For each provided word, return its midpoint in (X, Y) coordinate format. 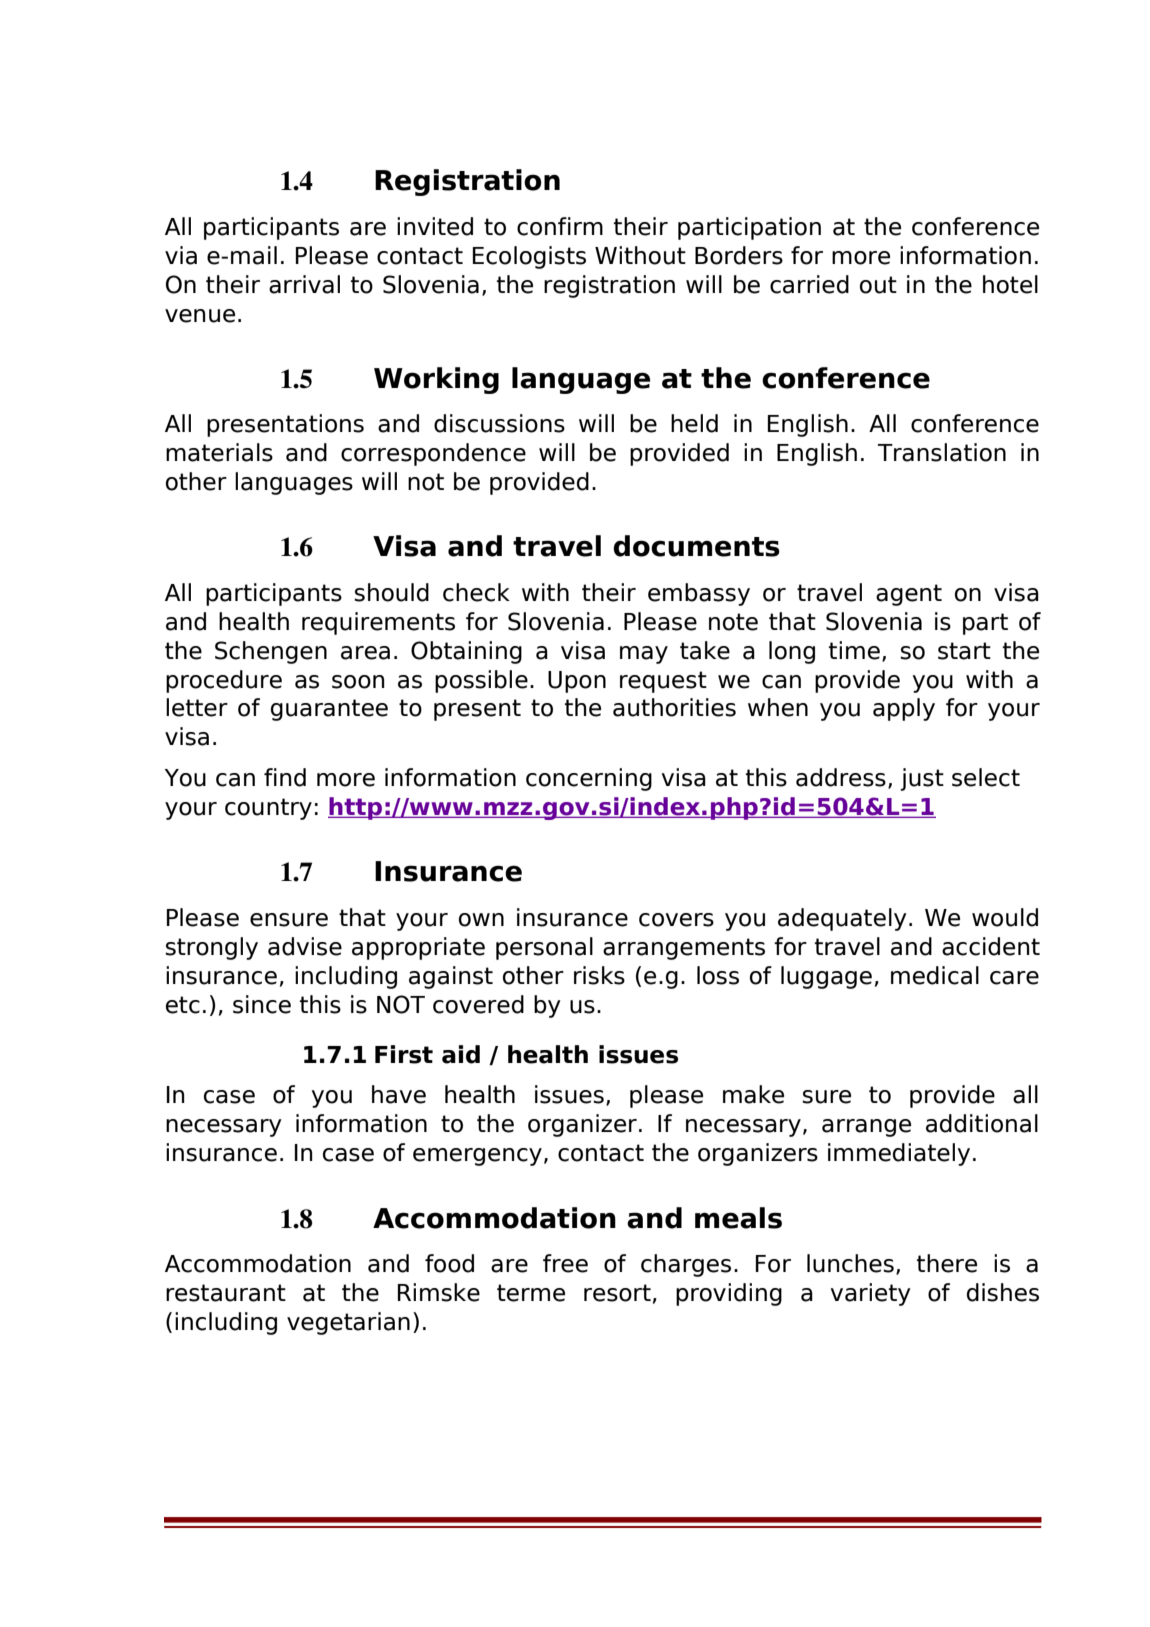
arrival (304, 284)
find (285, 777)
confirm (560, 226)
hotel (1010, 284)
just (922, 779)
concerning (589, 779)
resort (617, 1293)
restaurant (226, 1293)
